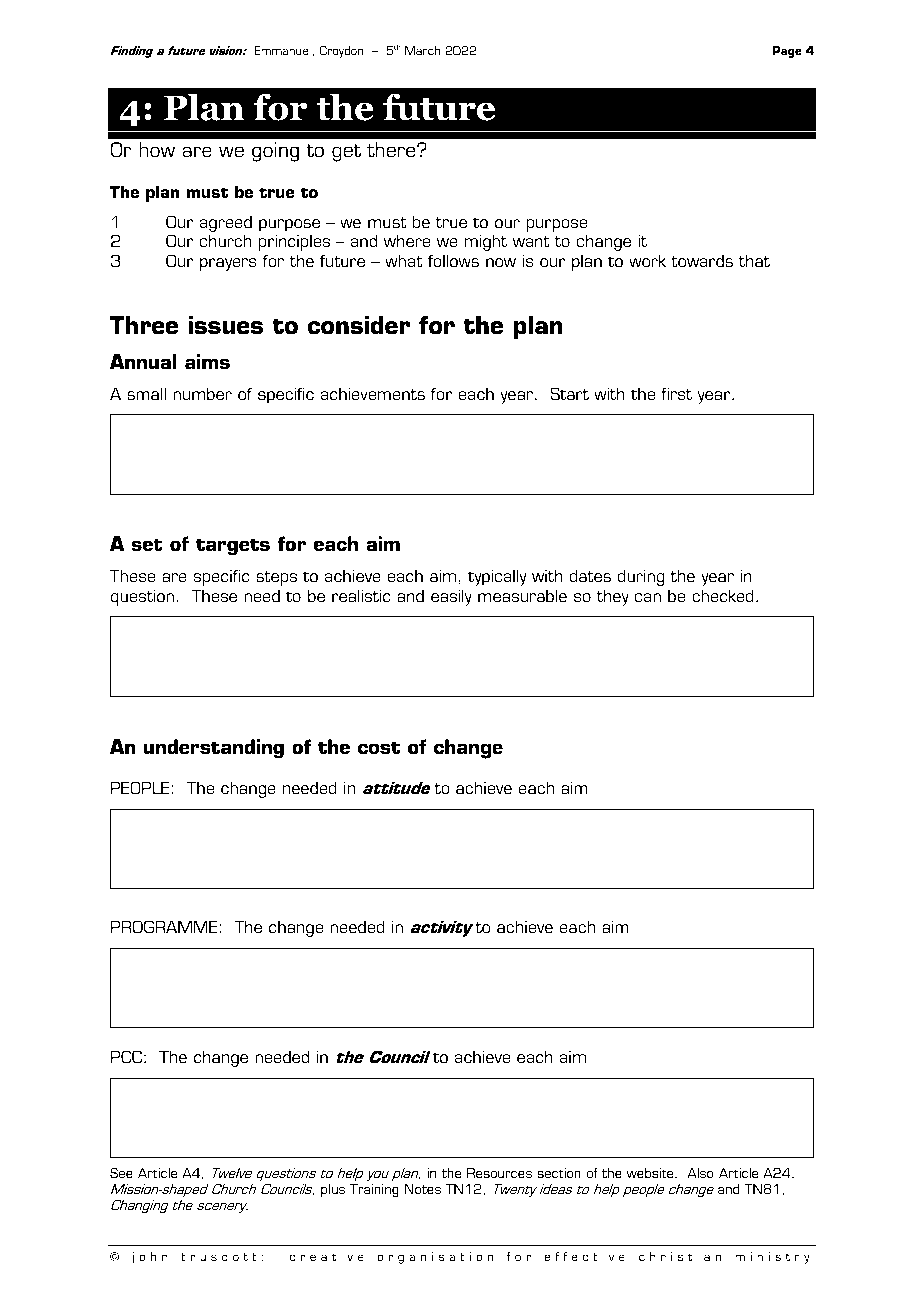 The width and height of the screenshot is (924, 1308). I want to click on Page, so click(787, 52).
